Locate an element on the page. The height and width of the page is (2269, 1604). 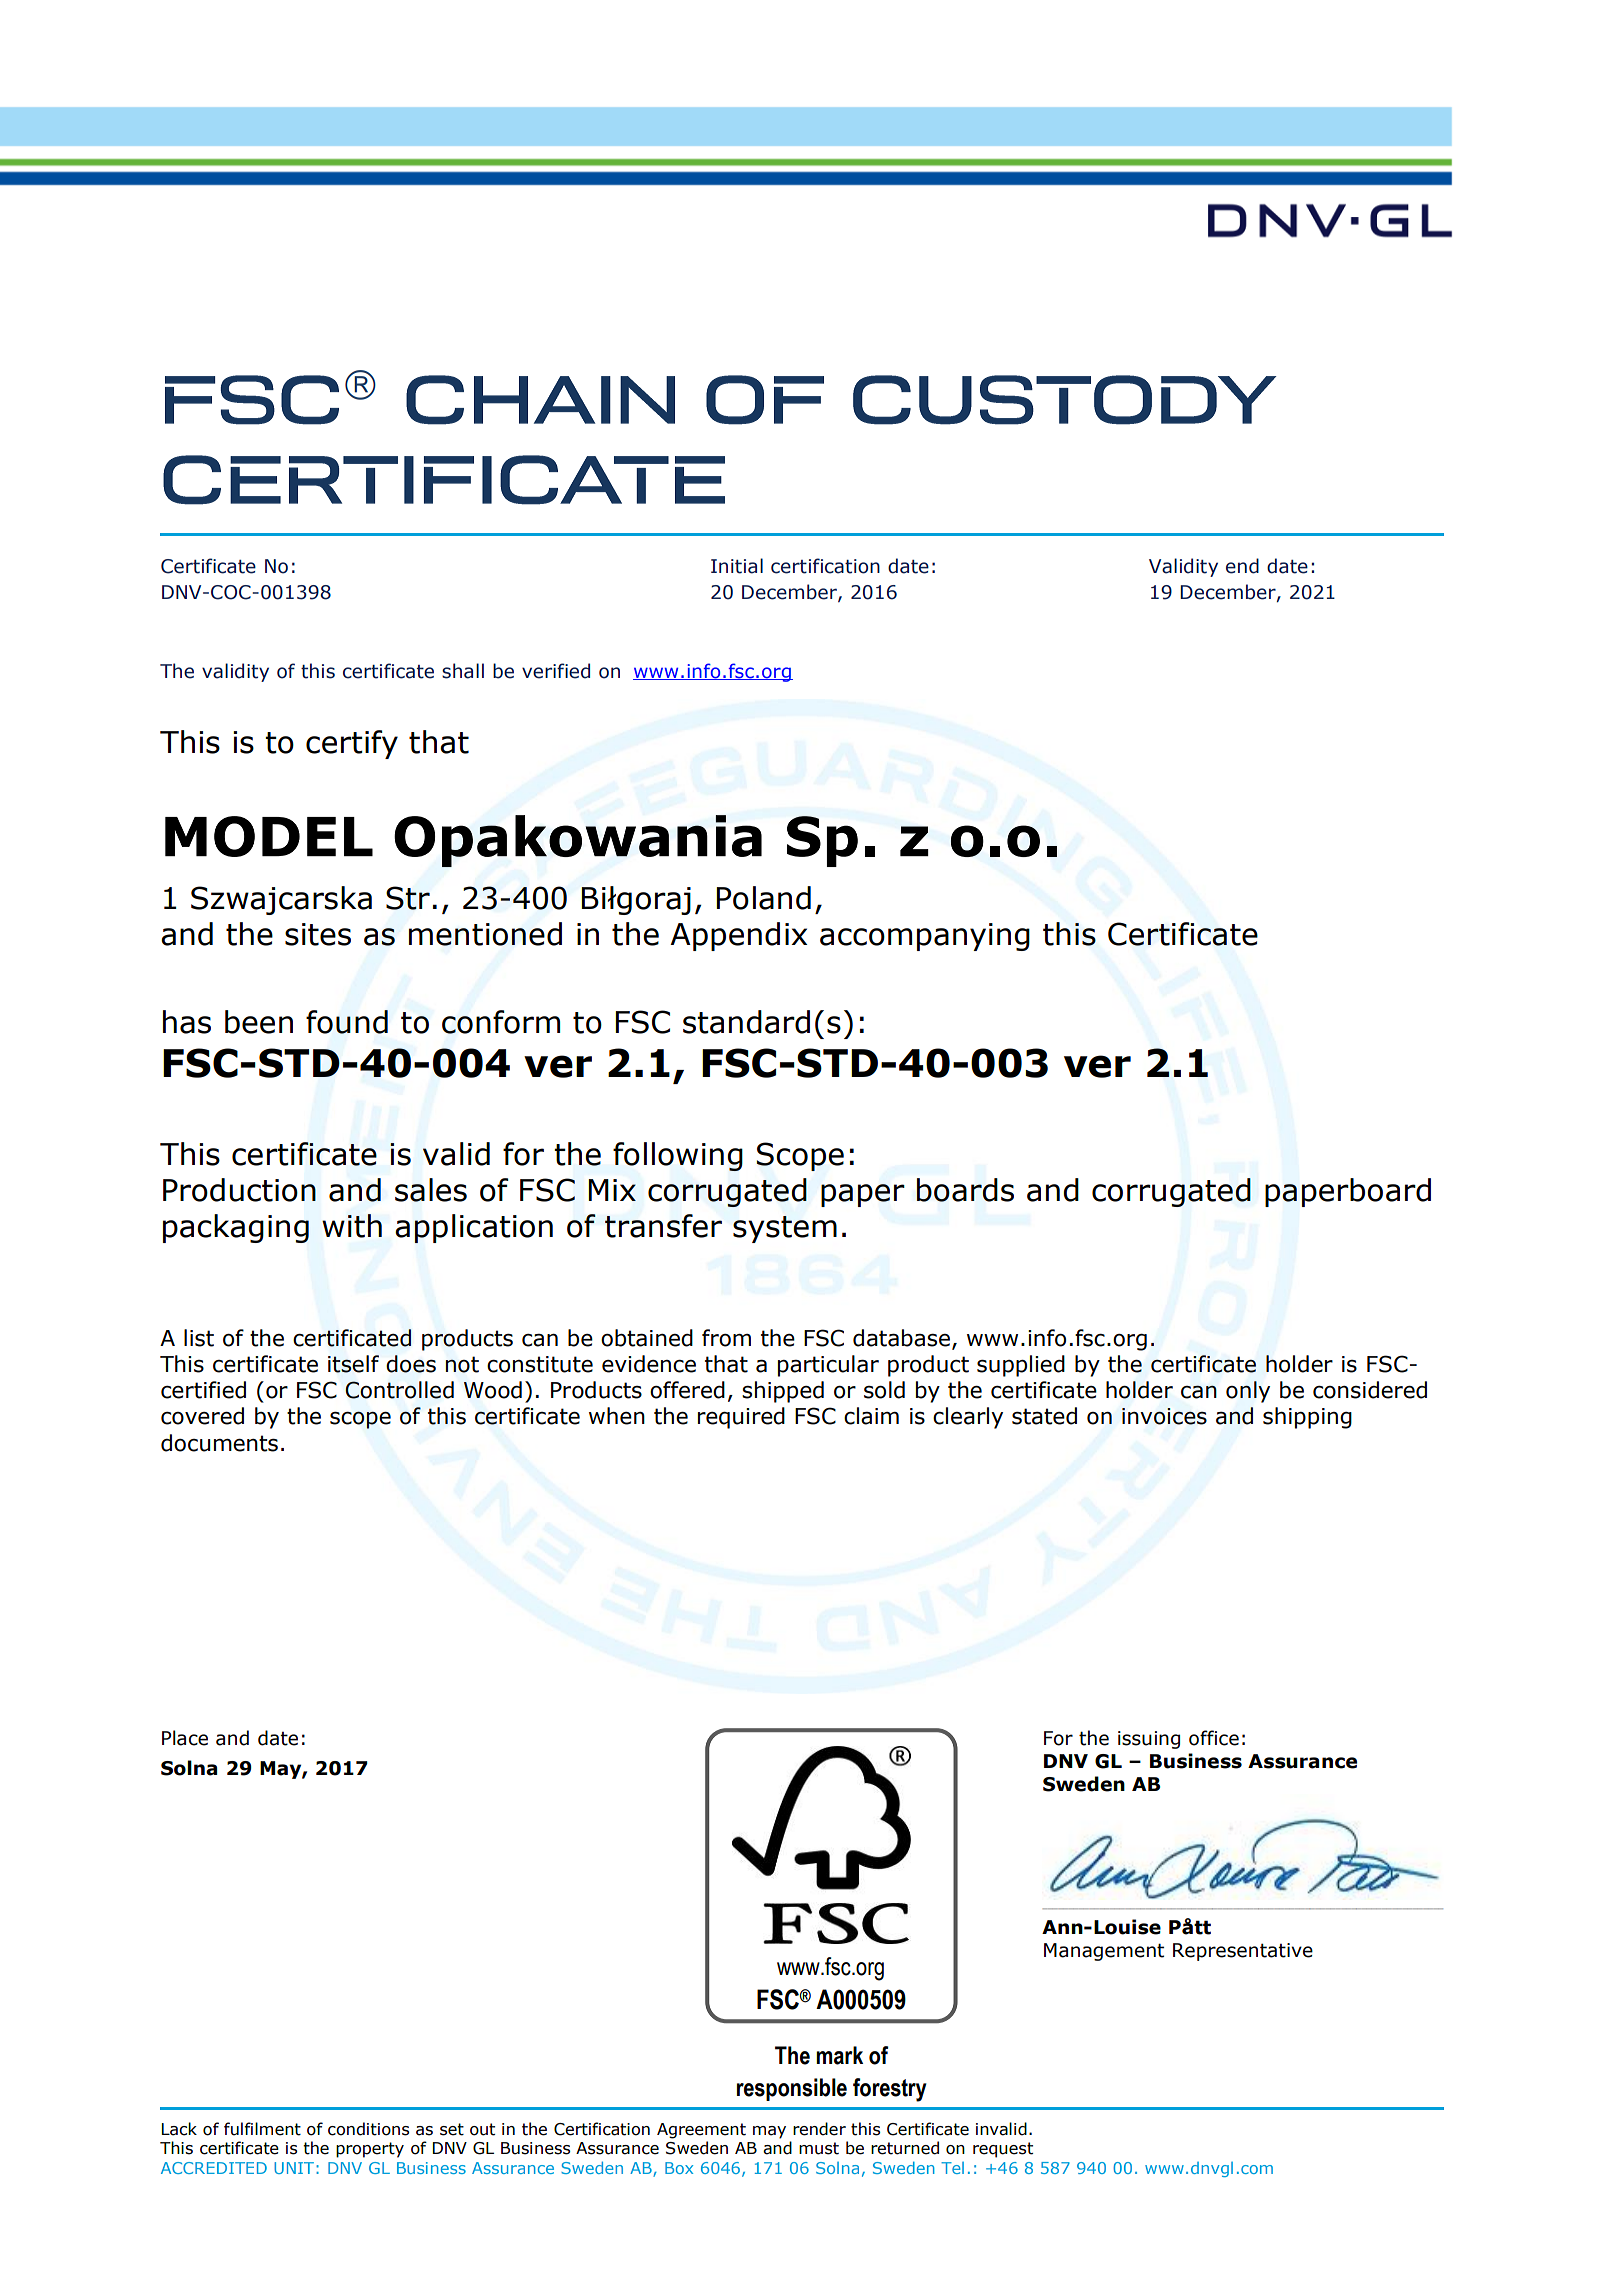
conditions is located at coordinates (369, 2129).
